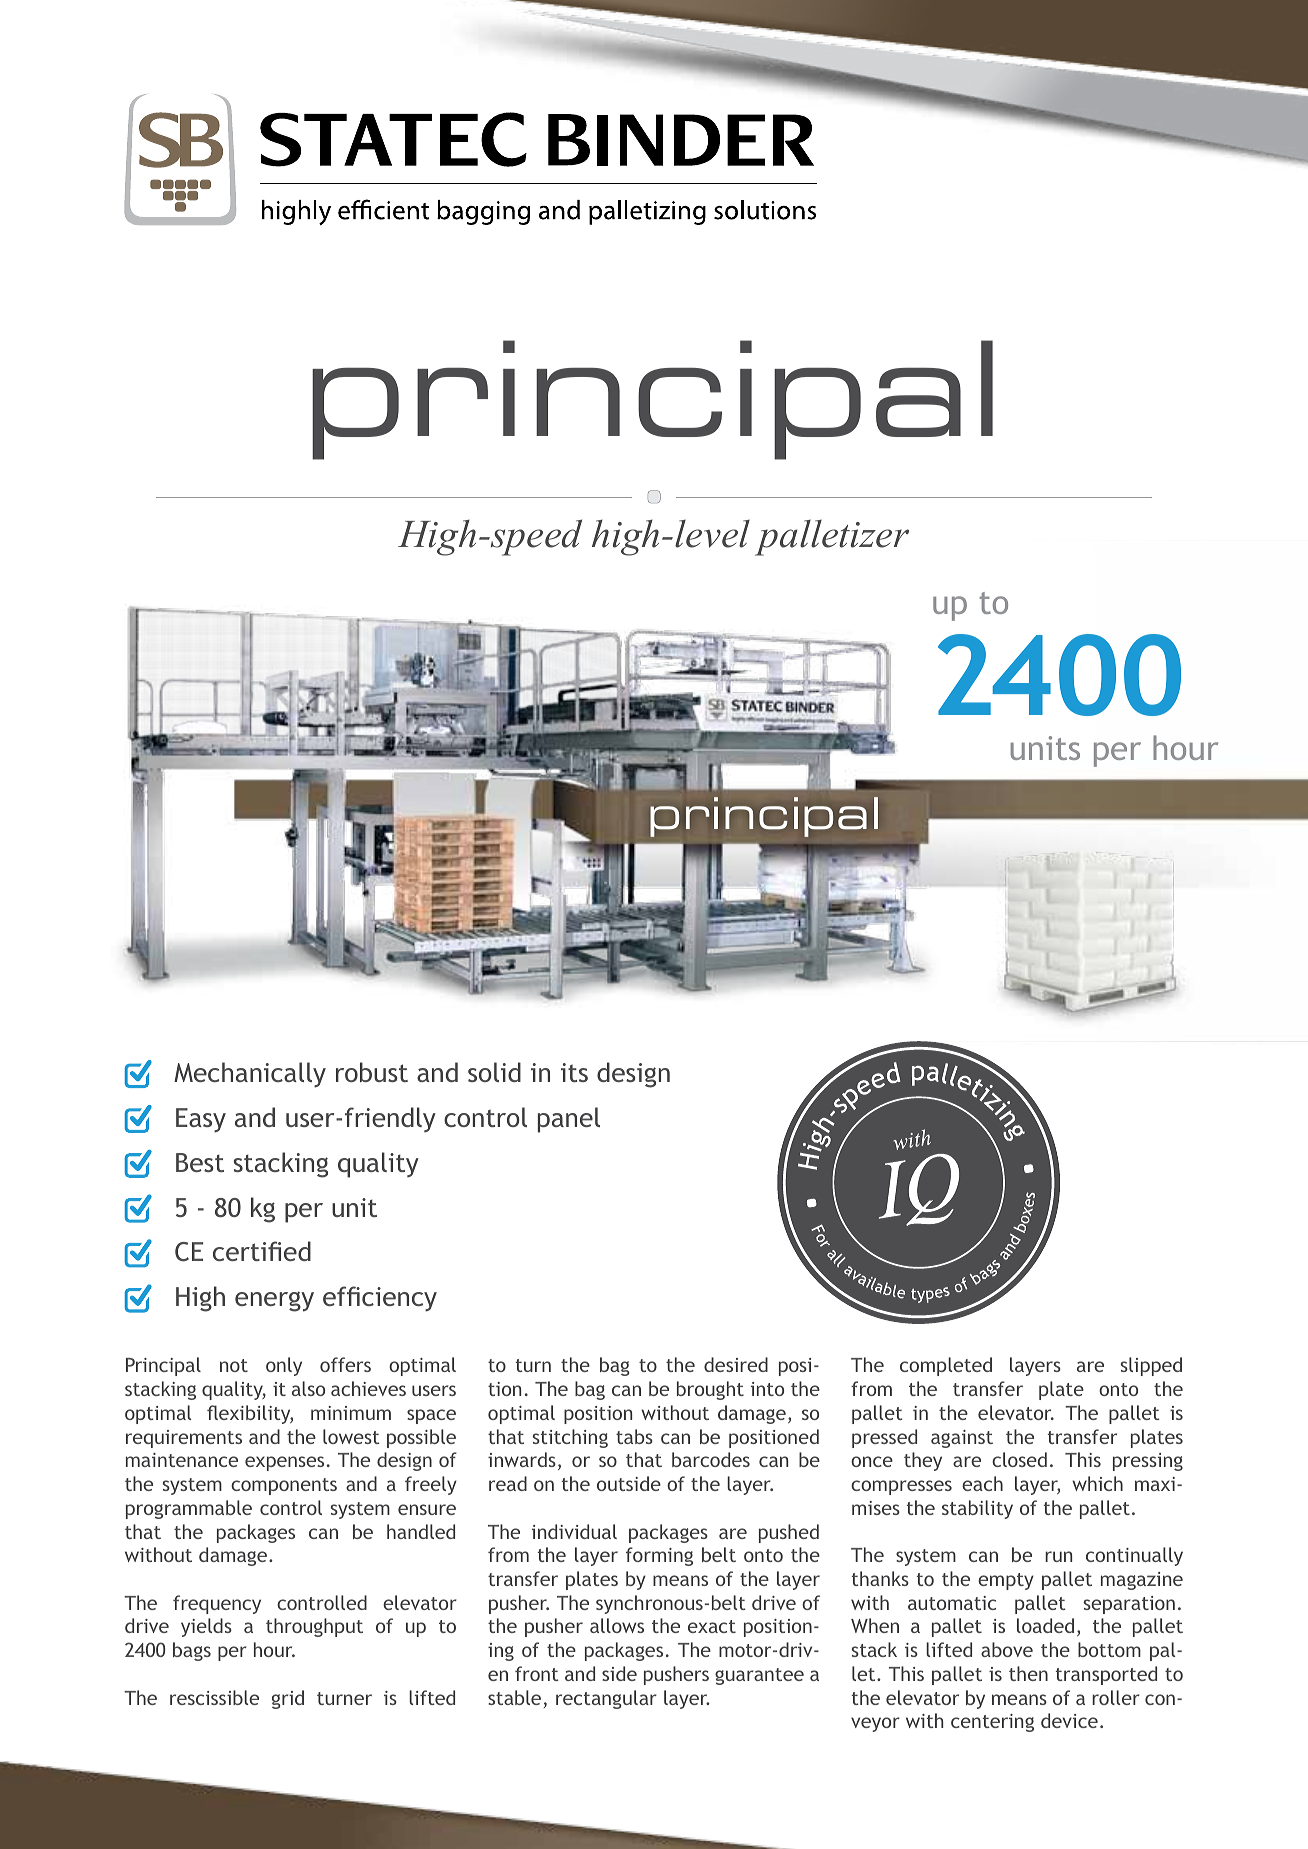 The image size is (1308, 1849). Describe the element at coordinates (308, 1388) in the screenshot. I see `also` at that location.
